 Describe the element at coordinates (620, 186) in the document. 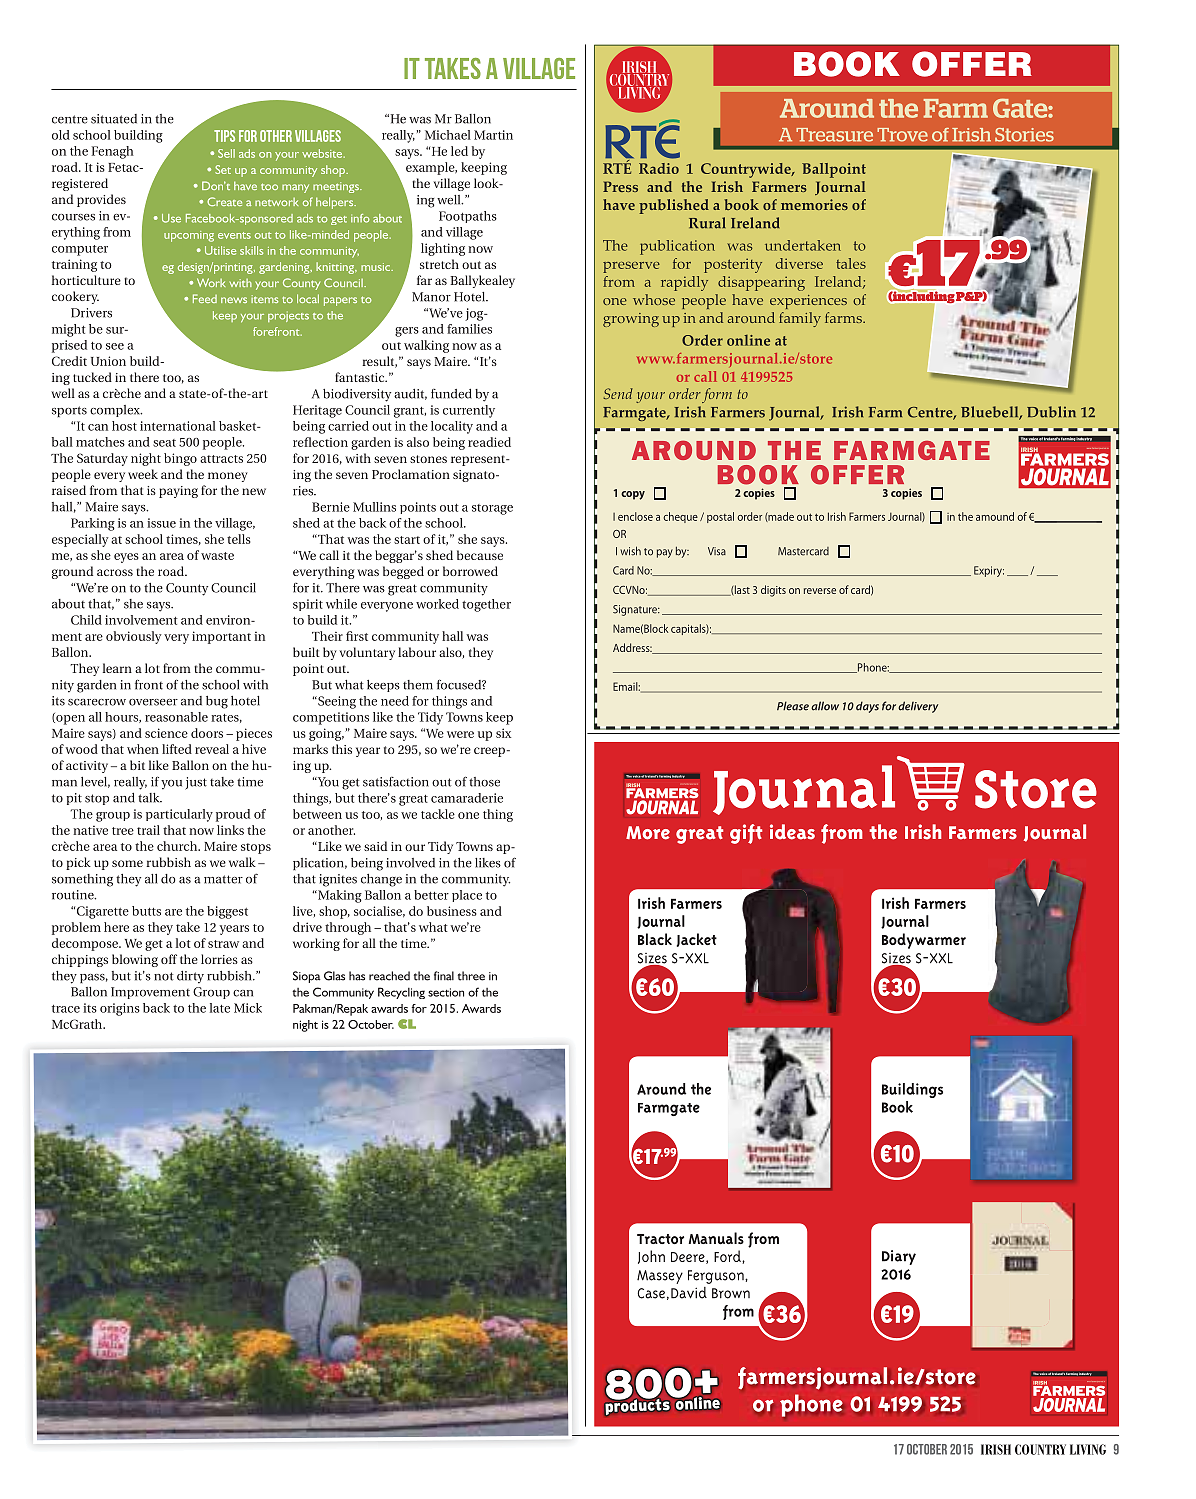

I see `Press` at that location.
